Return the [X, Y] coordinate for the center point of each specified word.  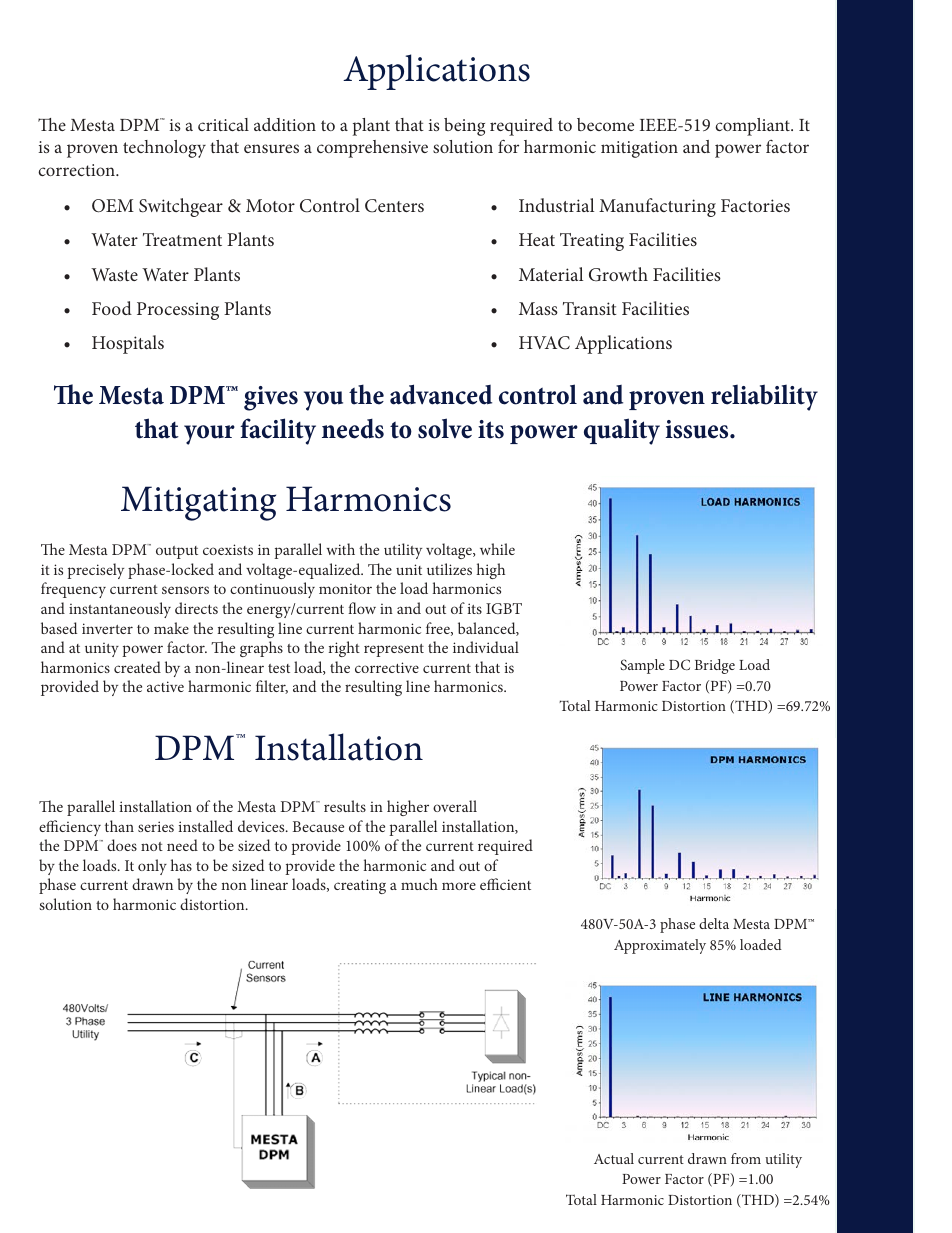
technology [164, 149]
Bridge [715, 666]
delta [714, 923]
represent [394, 650]
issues [698, 429]
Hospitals [128, 344]
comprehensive [372, 149]
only [152, 867]
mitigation [639, 149]
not [152, 846]
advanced [441, 394]
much [419, 884]
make [171, 628]
